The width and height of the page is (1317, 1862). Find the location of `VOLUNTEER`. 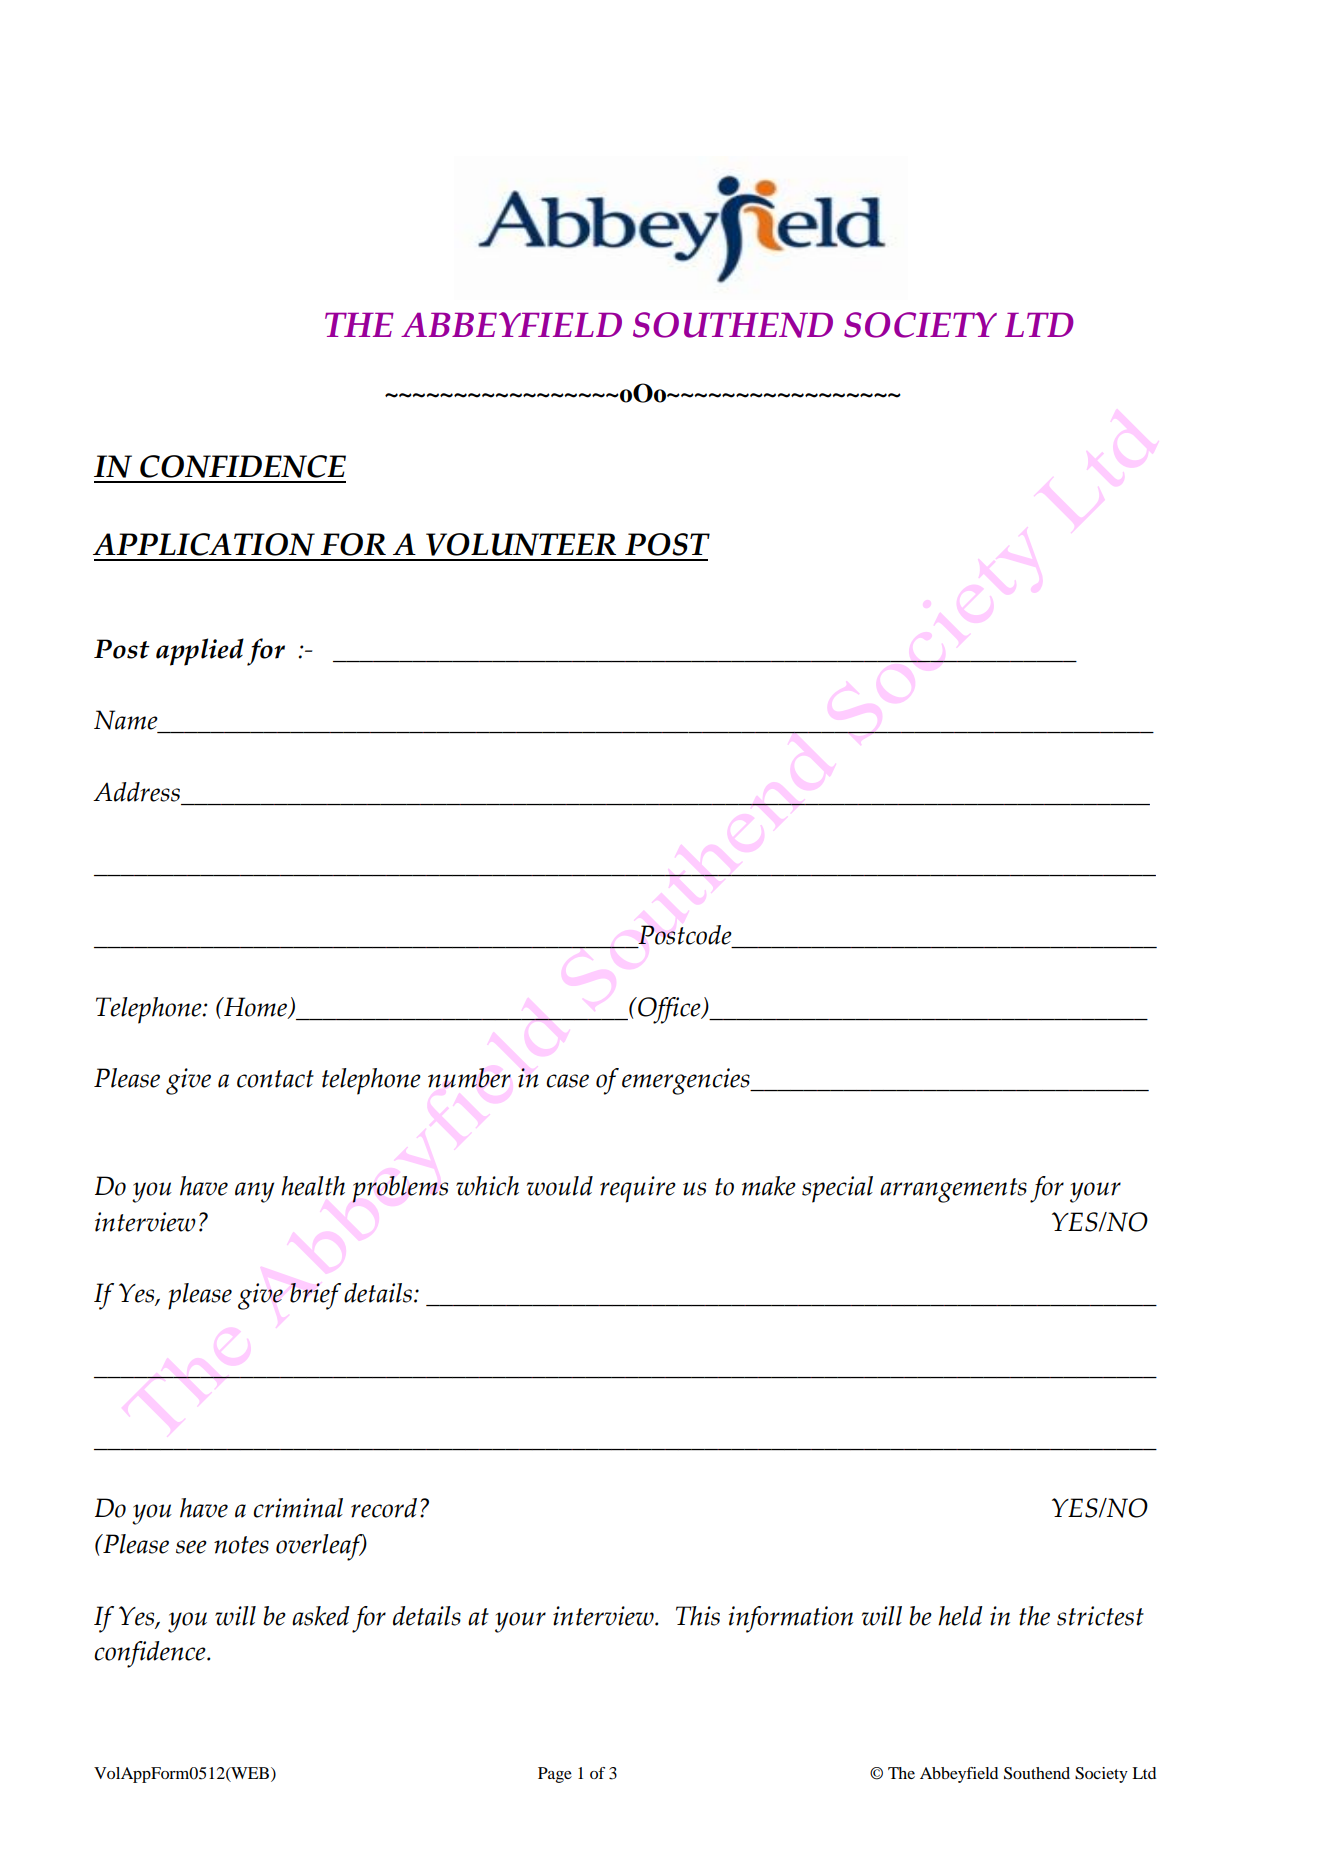

VOLUNTEER is located at coordinates (521, 544).
